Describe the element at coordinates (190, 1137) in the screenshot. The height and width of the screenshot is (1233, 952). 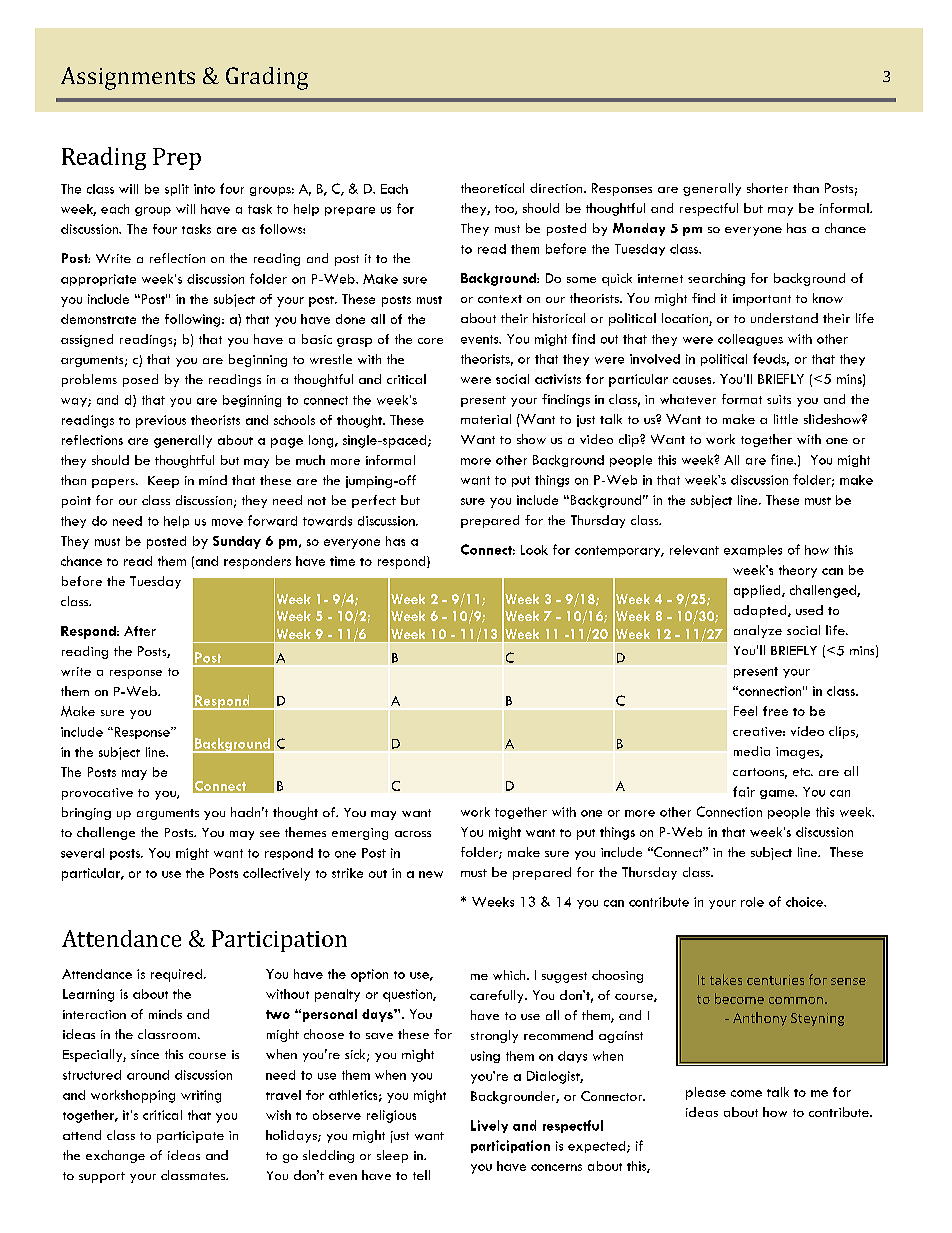
I see `participate` at that location.
